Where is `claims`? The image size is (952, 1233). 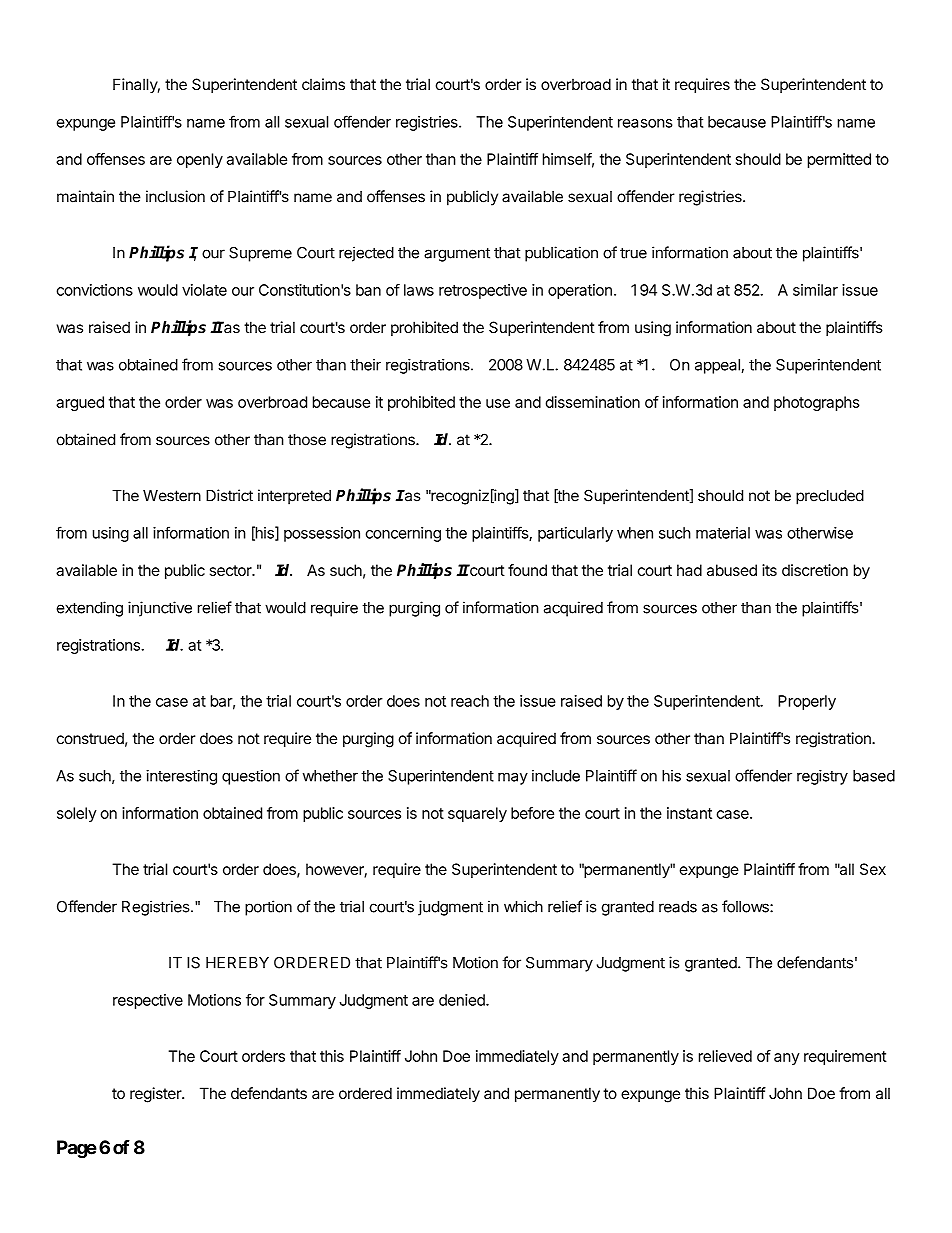
claims is located at coordinates (323, 84).
